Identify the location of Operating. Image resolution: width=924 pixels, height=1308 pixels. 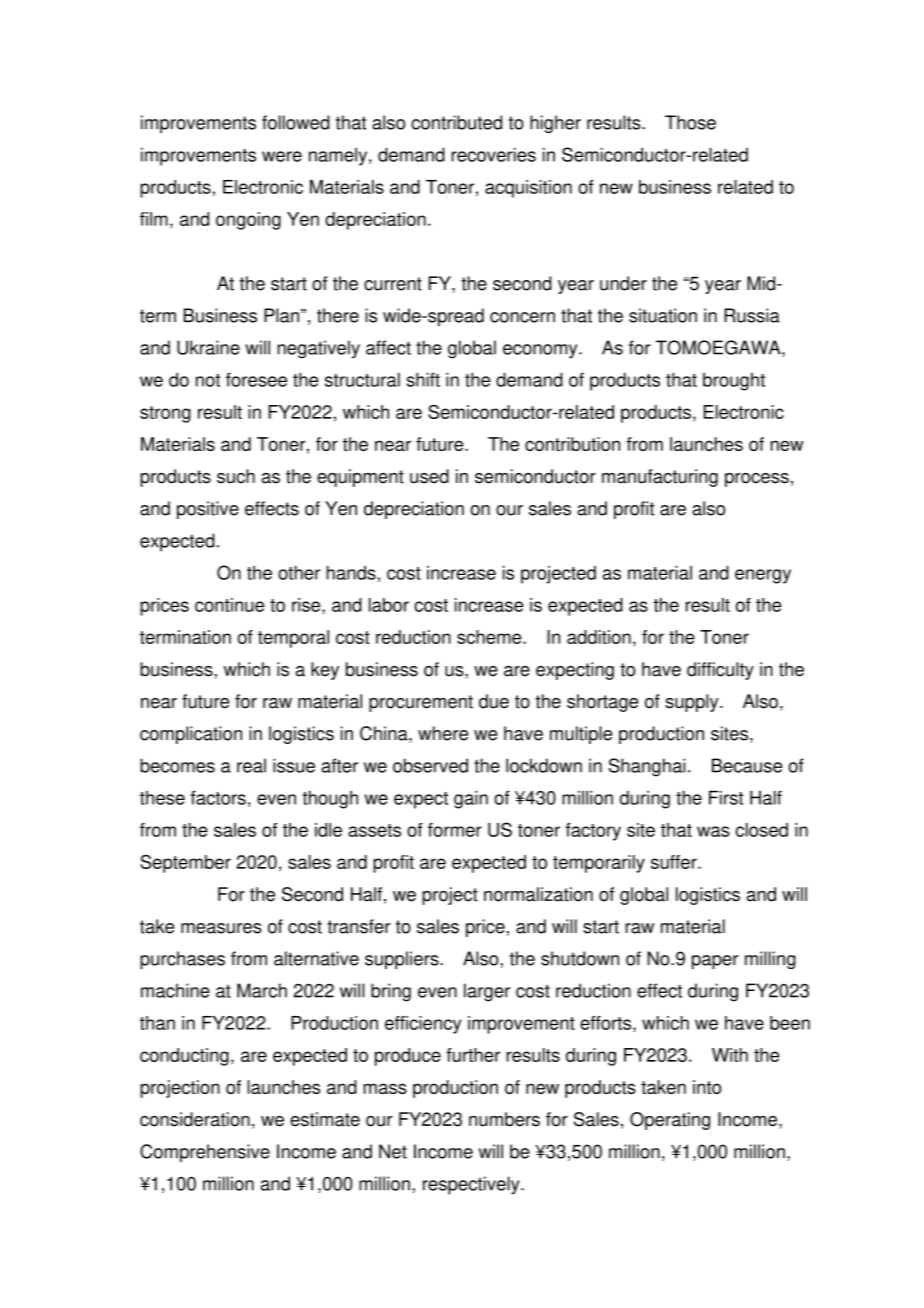
(670, 1121).
